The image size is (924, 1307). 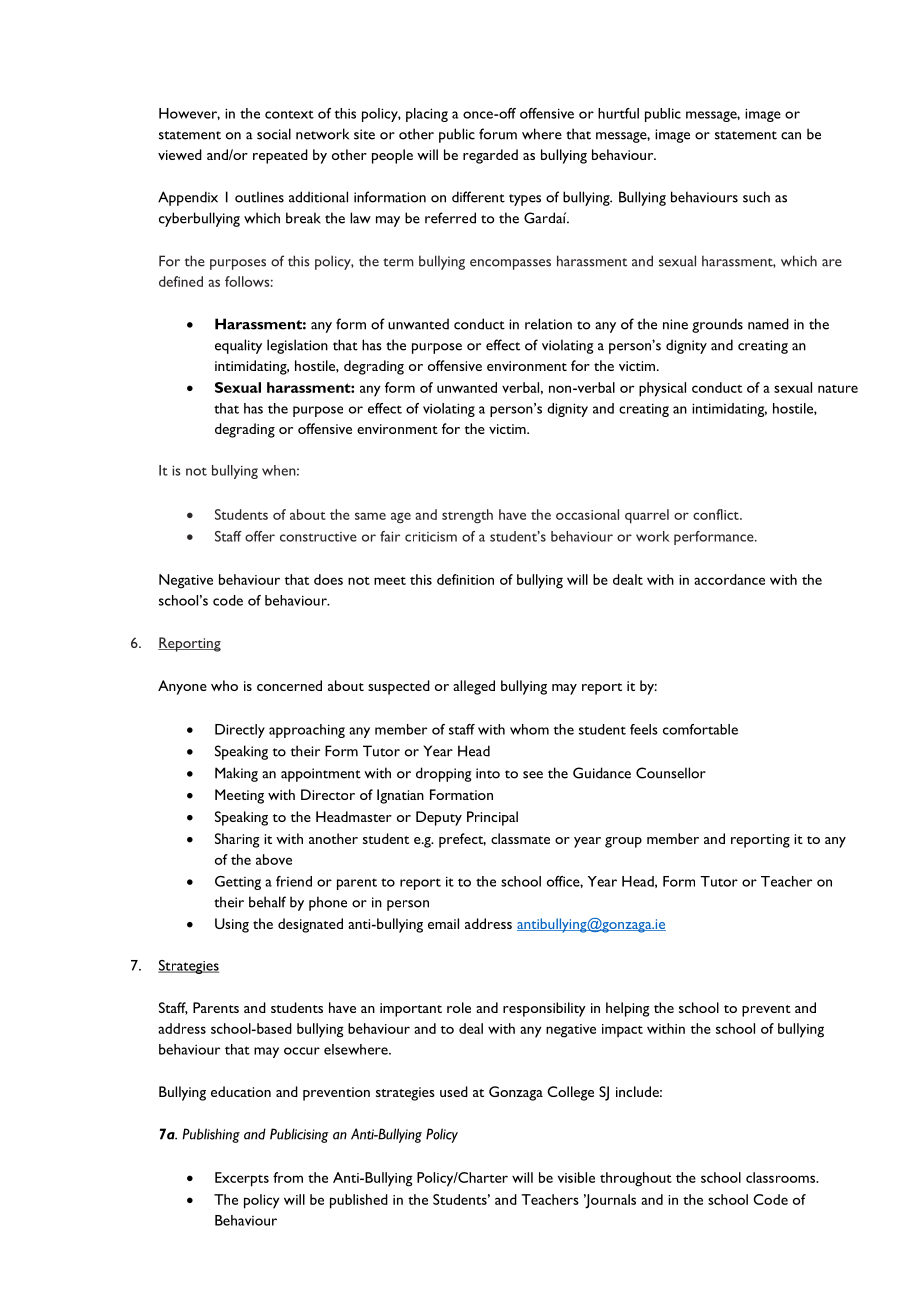 What do you see at coordinates (628, 1009) in the screenshot?
I see `helping` at bounding box center [628, 1009].
